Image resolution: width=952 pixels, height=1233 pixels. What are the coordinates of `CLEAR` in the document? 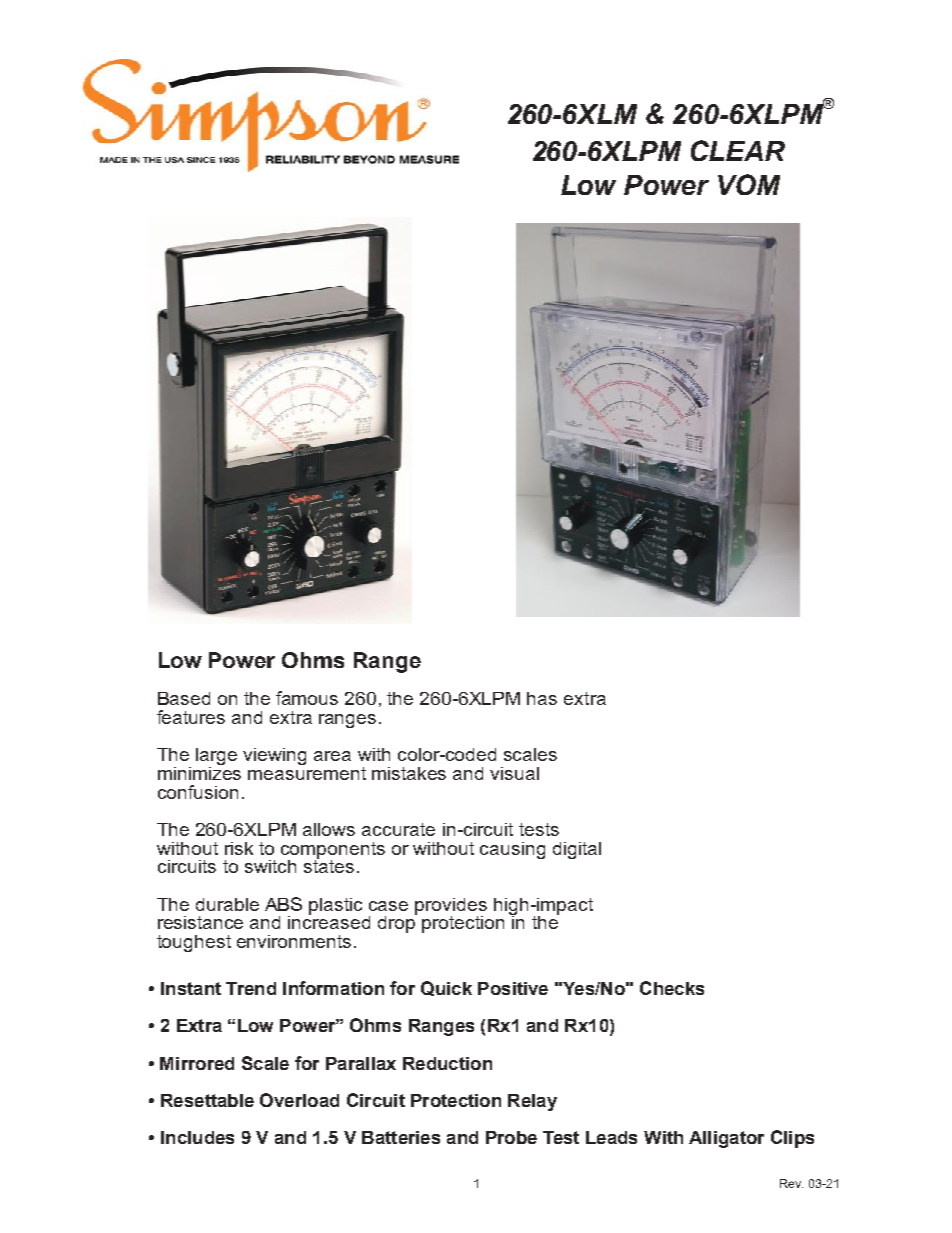 It's located at (738, 150).
